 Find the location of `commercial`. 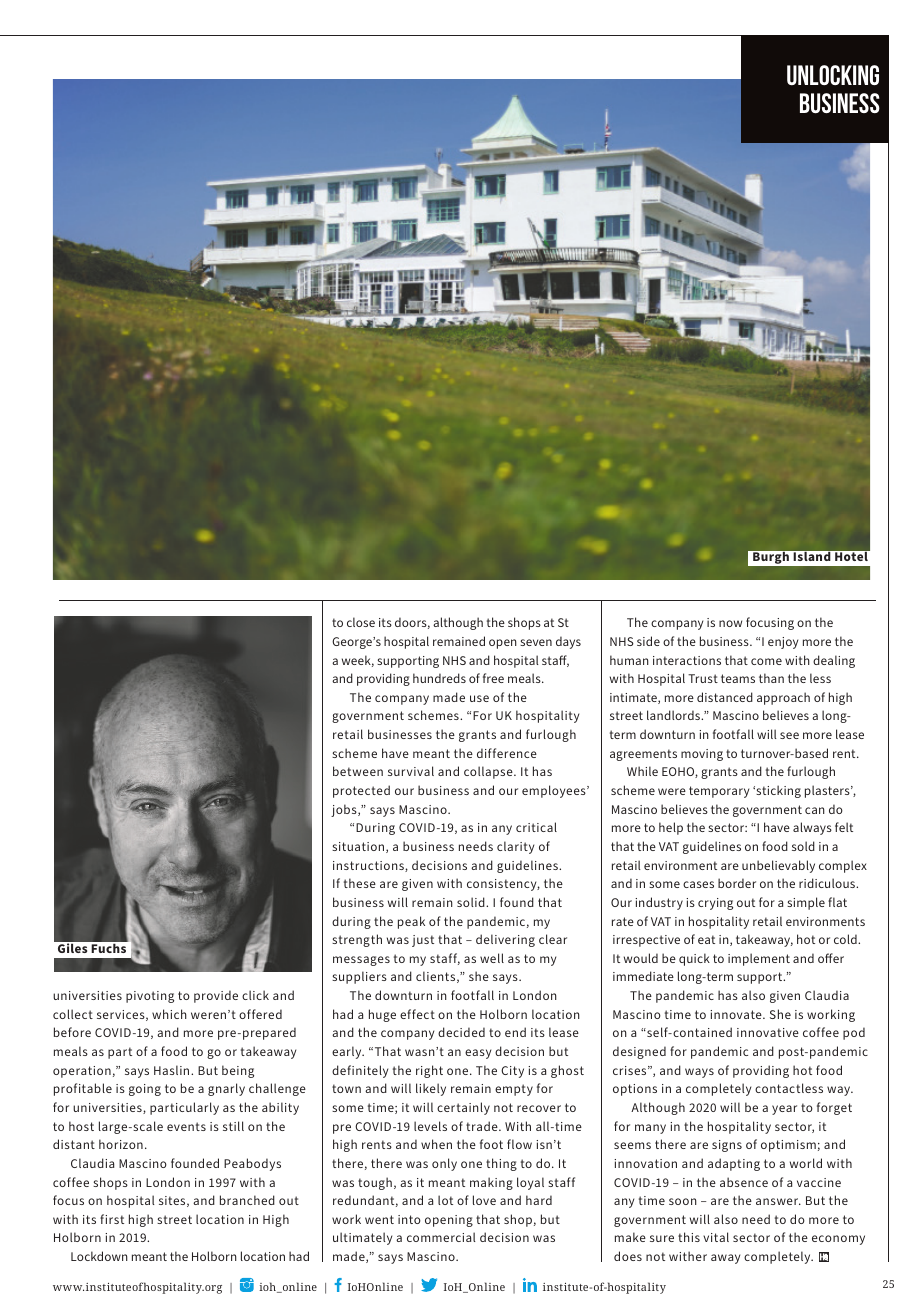

commercial is located at coordinates (441, 1237).
